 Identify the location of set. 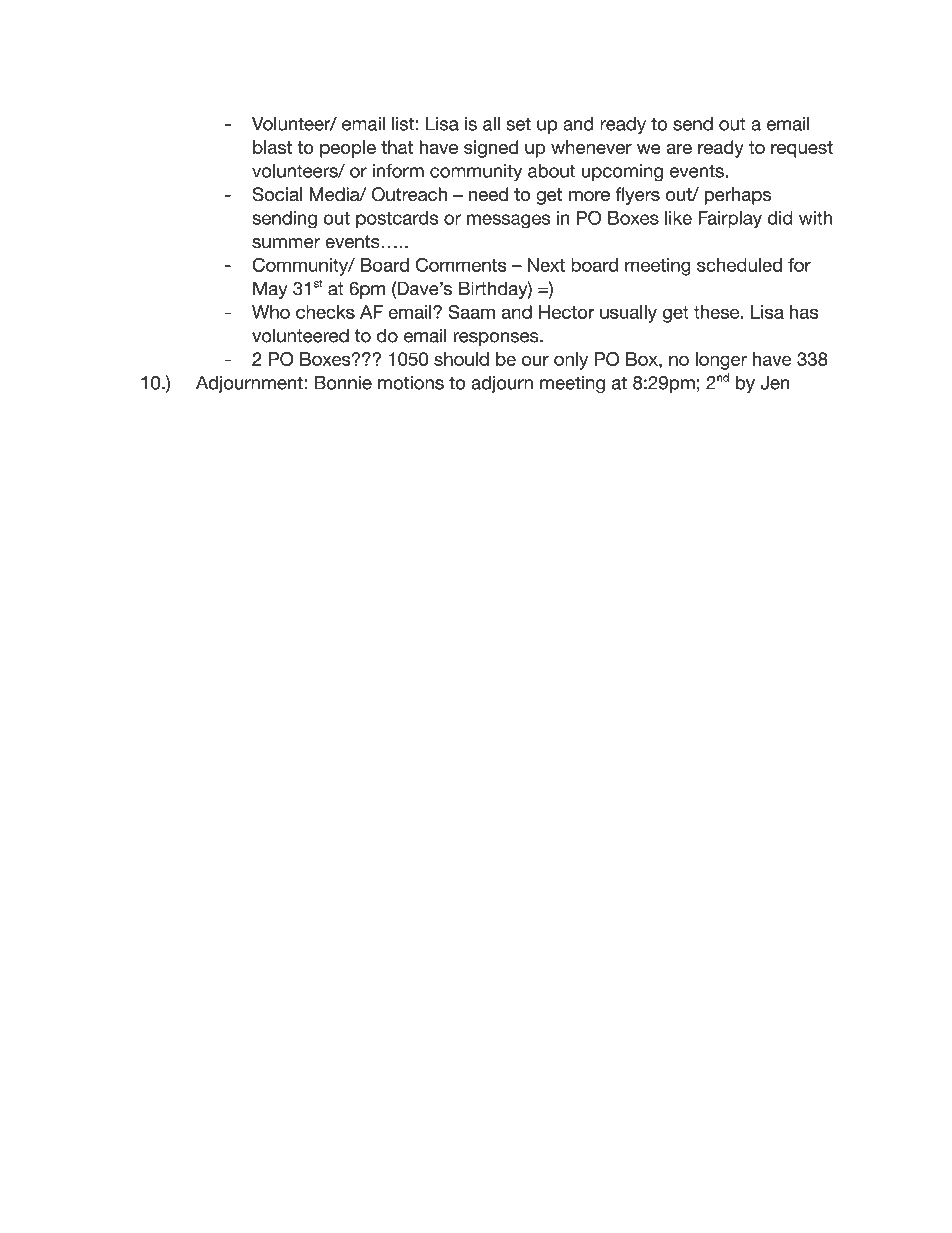
(518, 124).
